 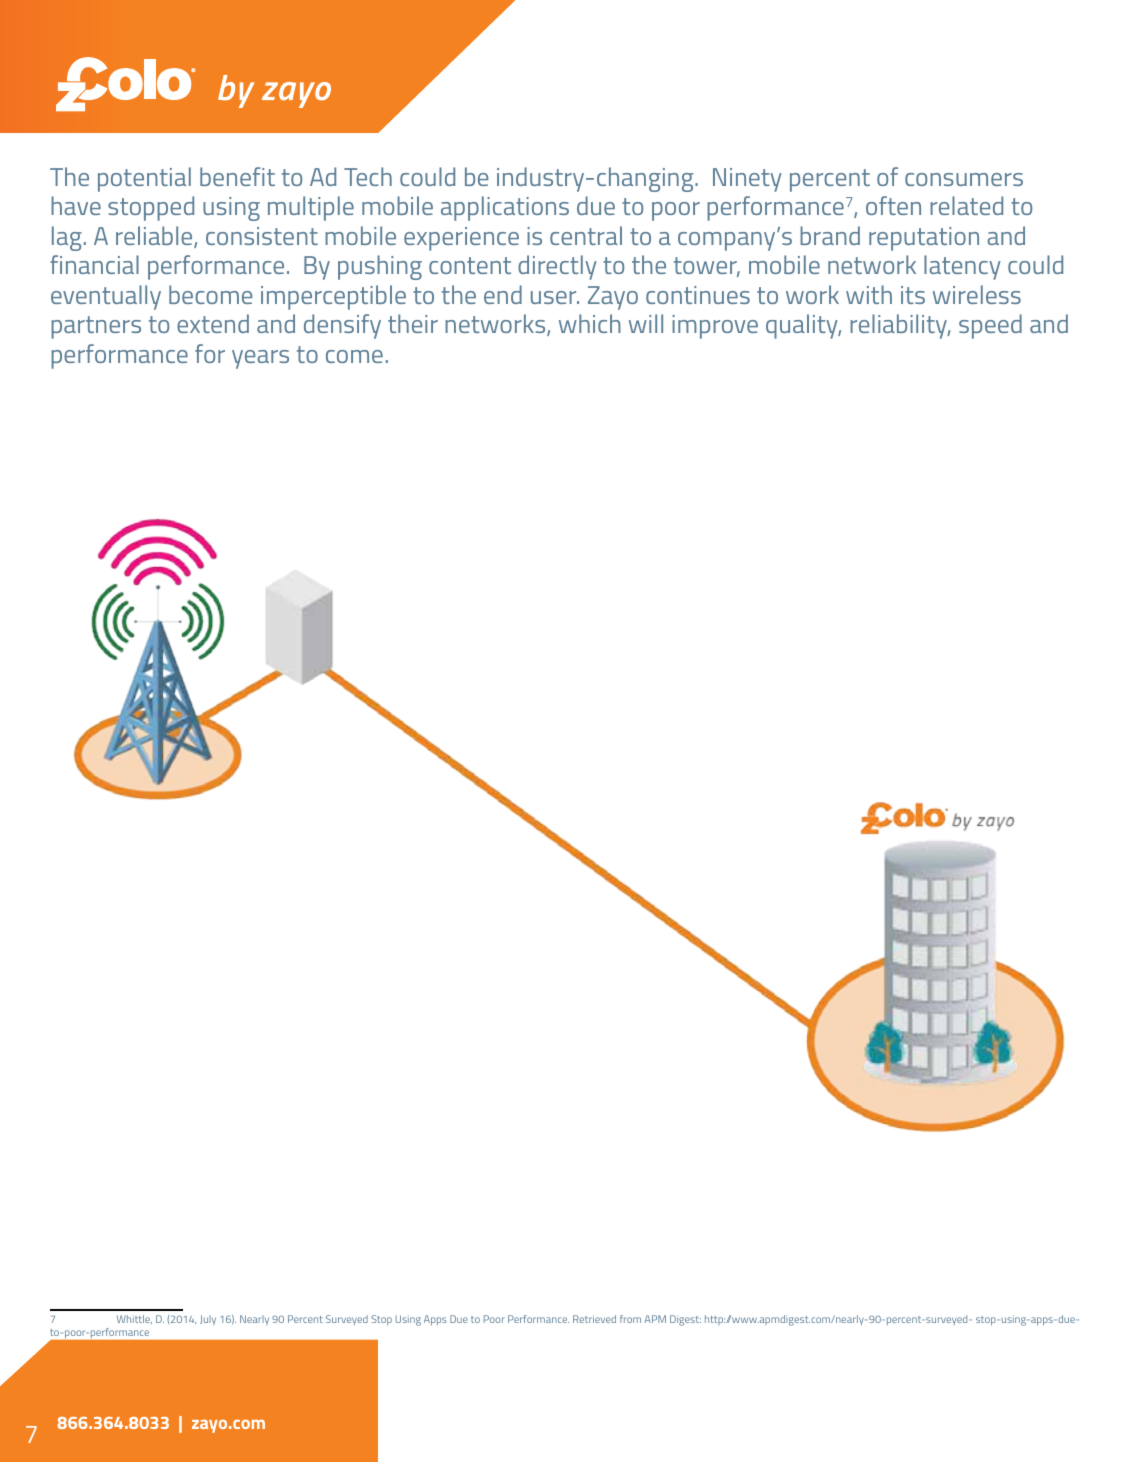 What do you see at coordinates (208, 1320) in the document?
I see `July` at bounding box center [208, 1320].
